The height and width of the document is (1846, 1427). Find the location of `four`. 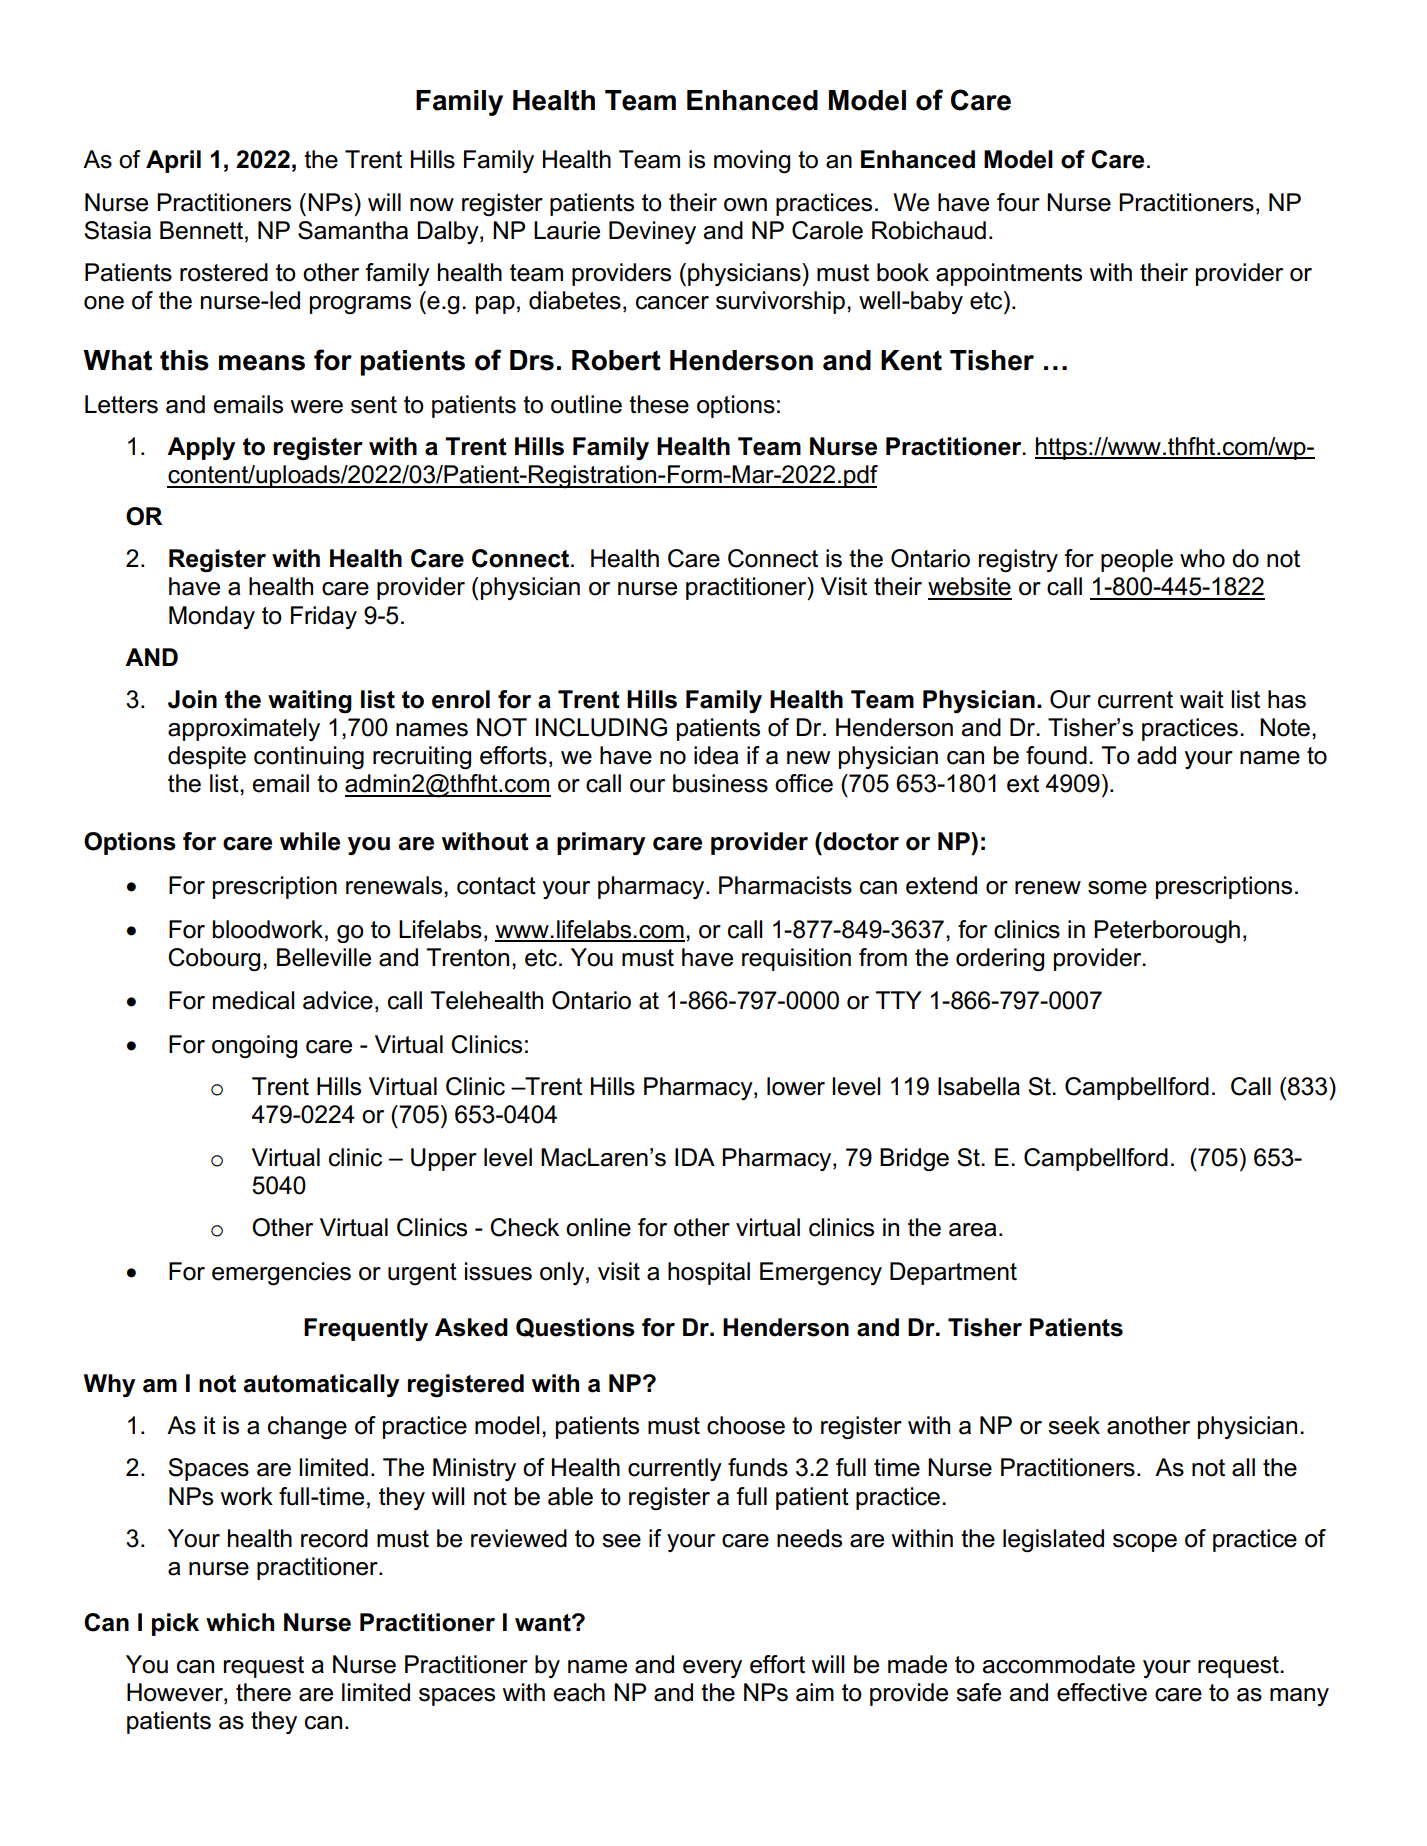

four is located at coordinates (1018, 202).
